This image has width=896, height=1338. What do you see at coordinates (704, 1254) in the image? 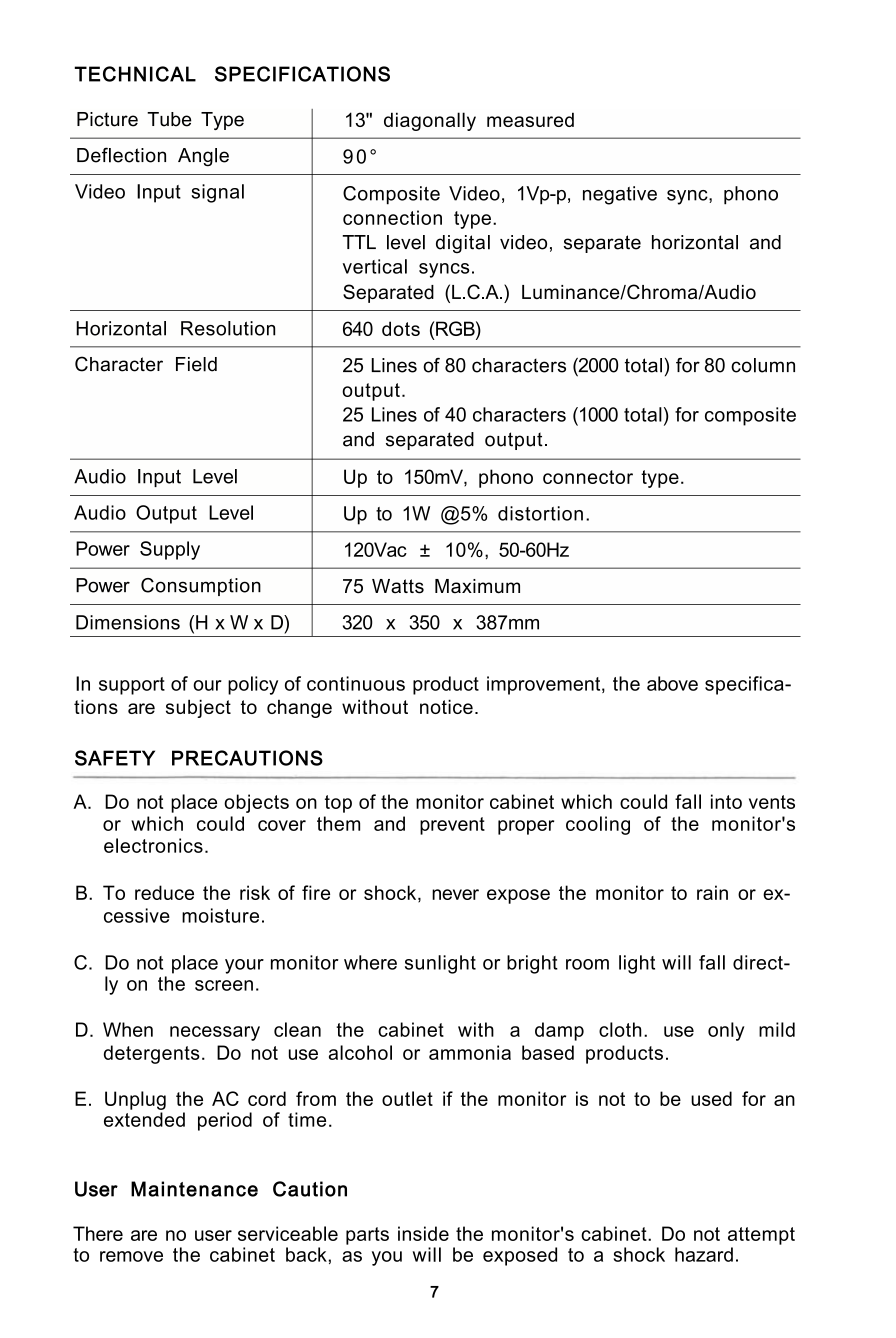
I see `hazard` at bounding box center [704, 1254].
